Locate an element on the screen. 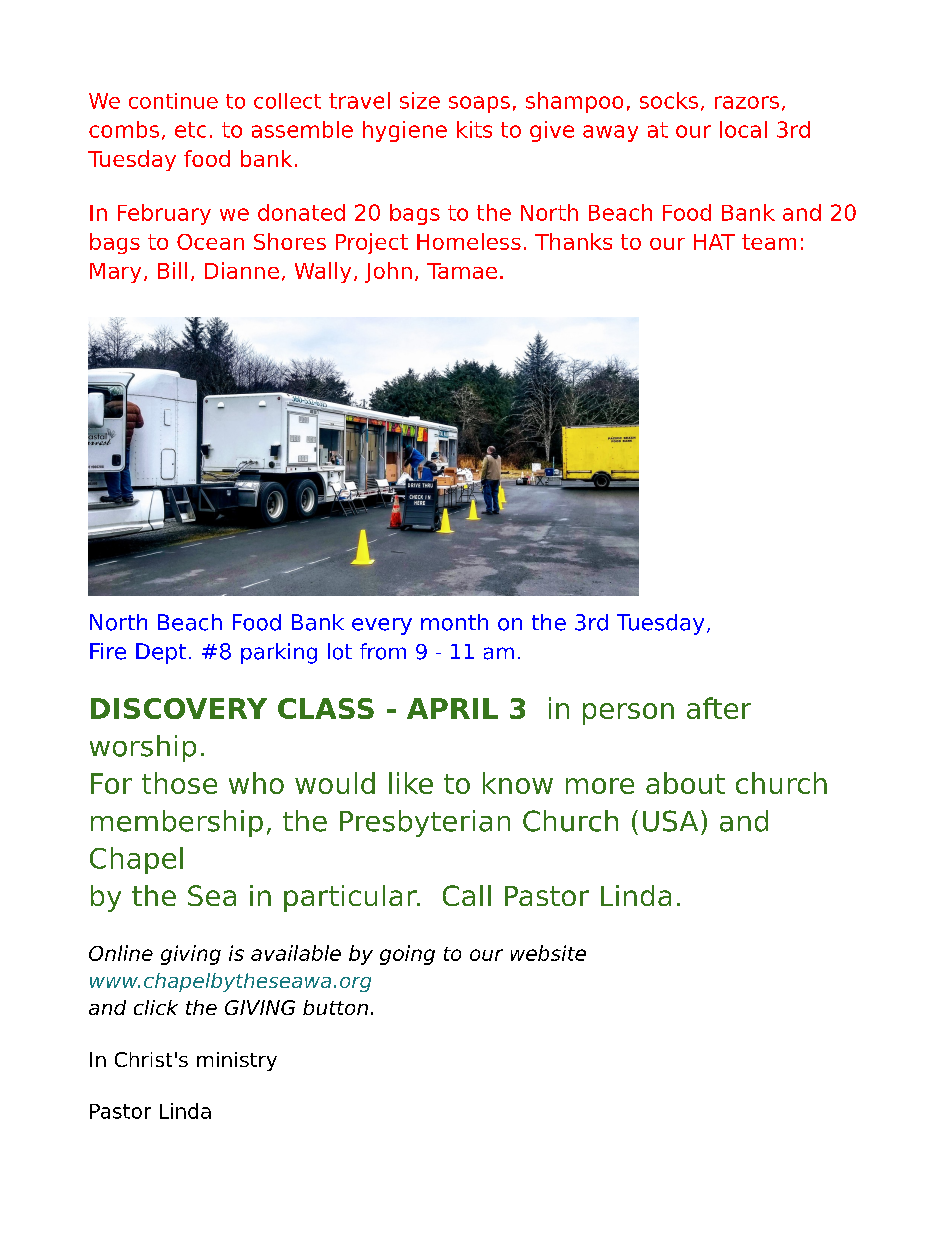  hygiene is located at coordinates (405, 131).
